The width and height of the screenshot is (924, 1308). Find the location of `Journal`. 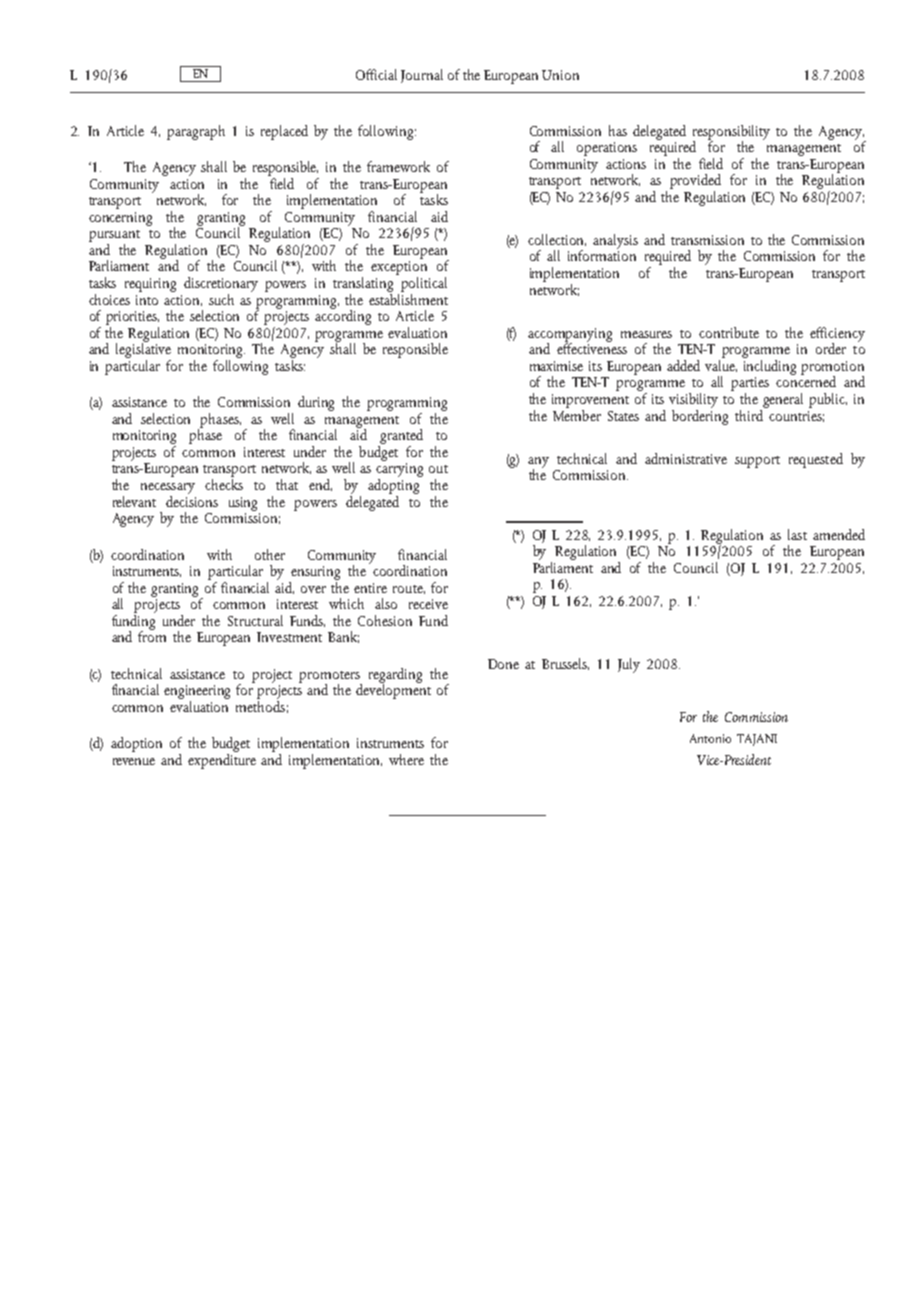

Journal is located at coordinates (422, 76).
